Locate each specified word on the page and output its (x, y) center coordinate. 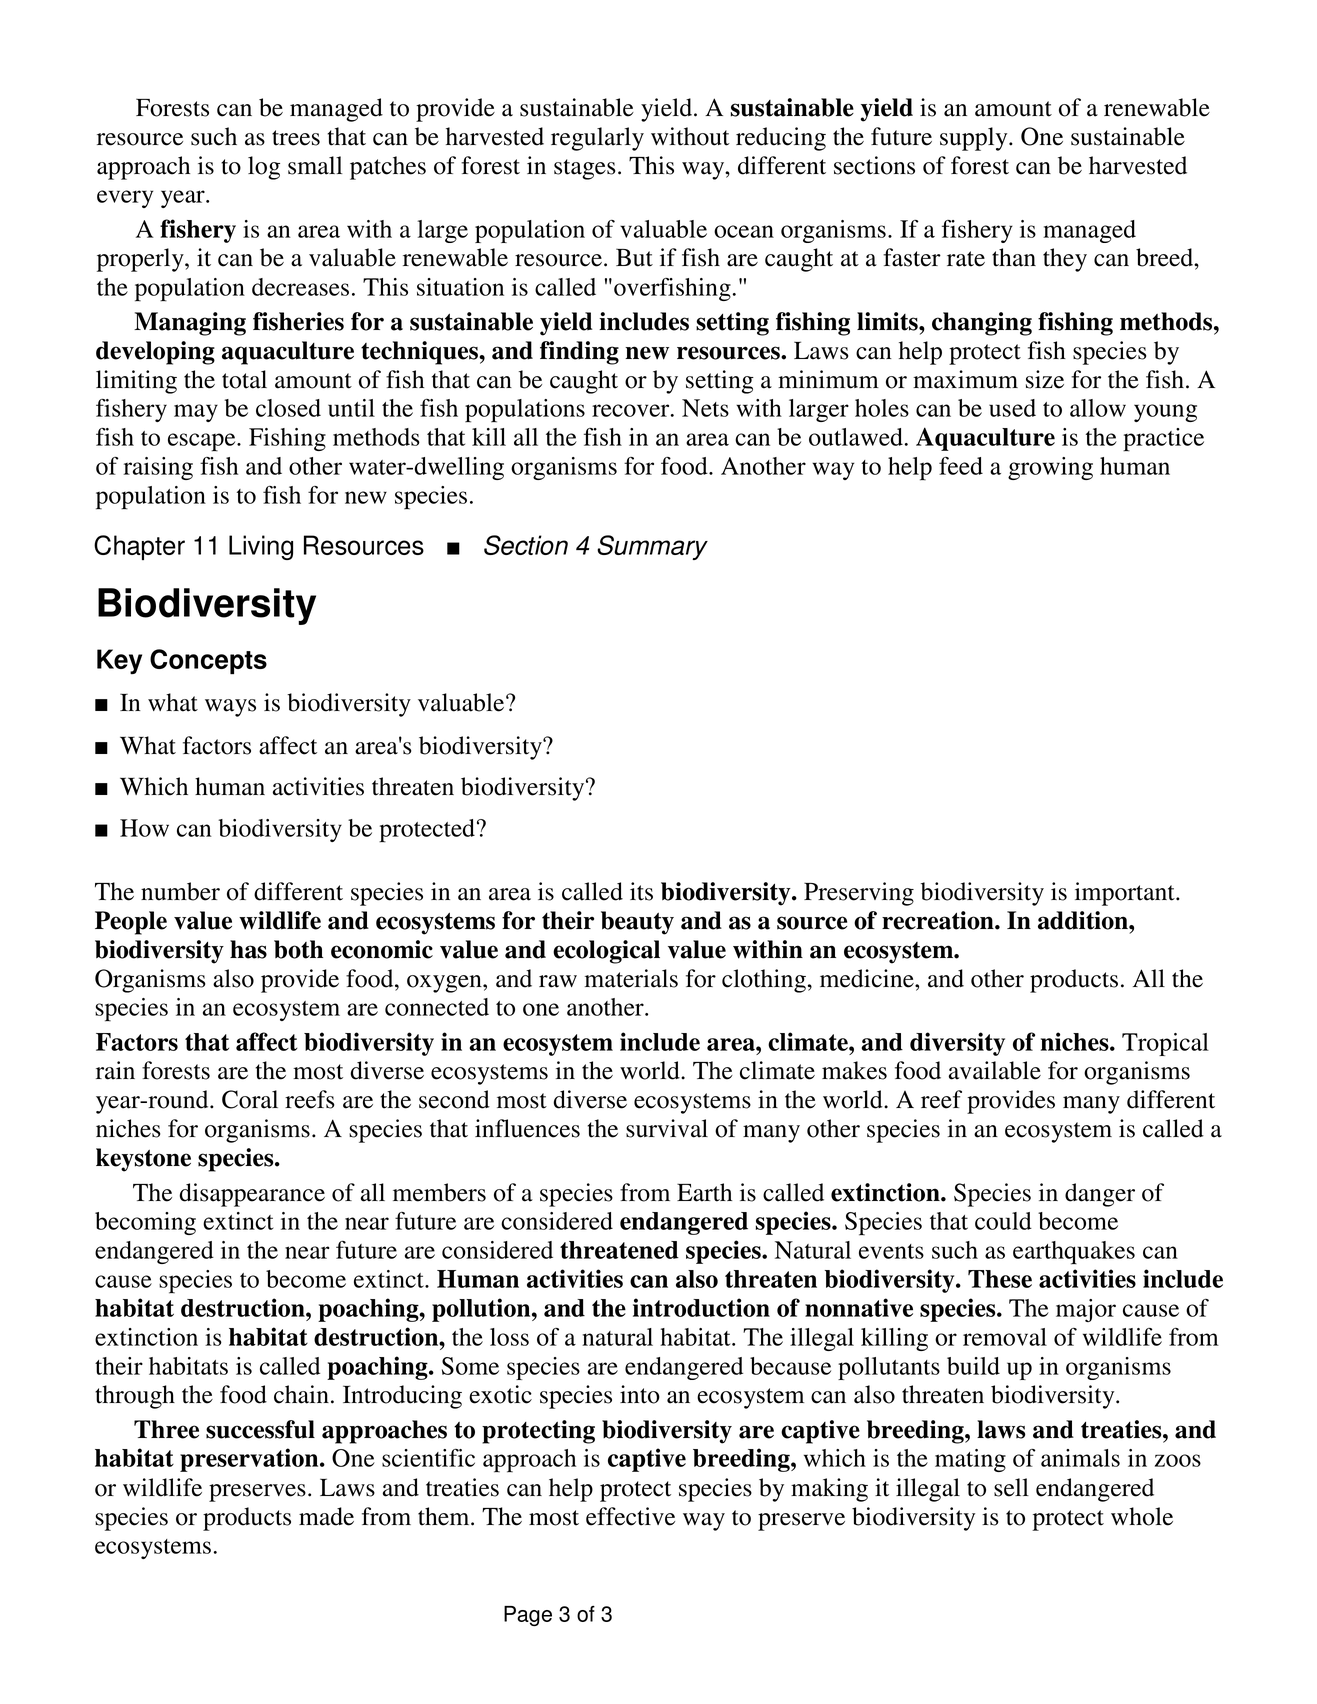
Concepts (208, 661)
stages (585, 169)
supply (975, 139)
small (315, 165)
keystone (143, 1160)
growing (1050, 468)
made (326, 1516)
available (995, 1070)
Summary (652, 547)
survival (667, 1128)
